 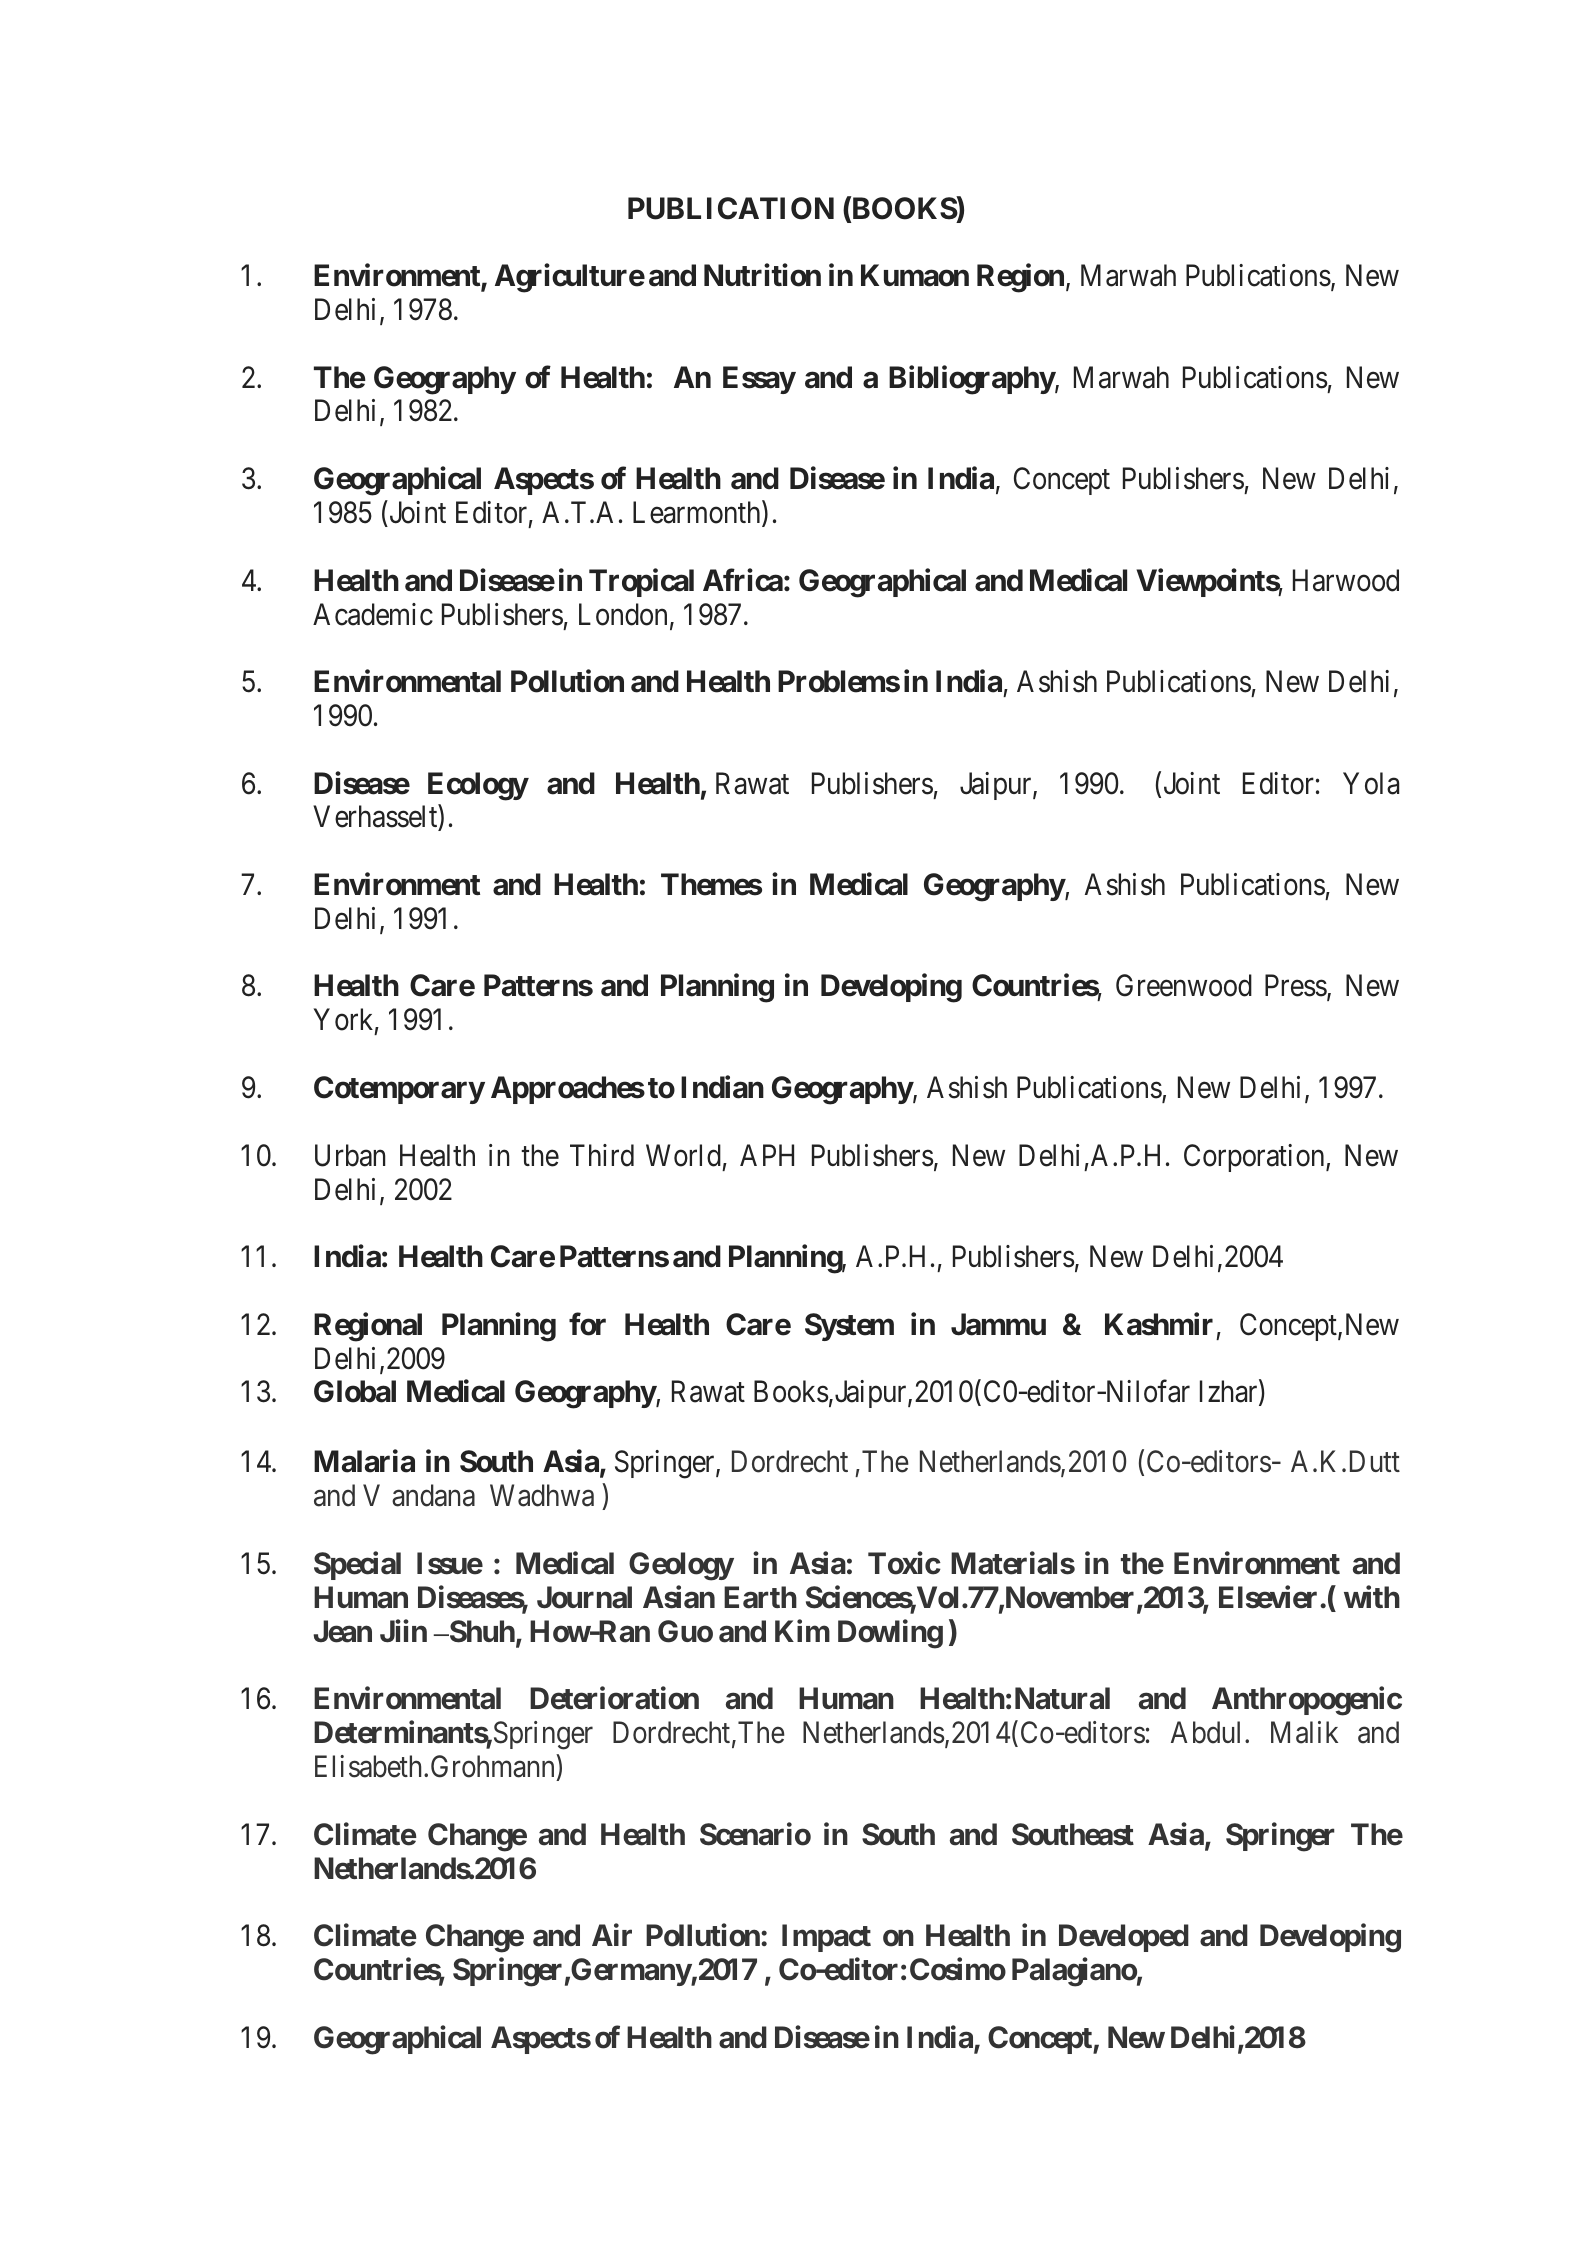 I want to click on Impact, so click(x=826, y=1938).
